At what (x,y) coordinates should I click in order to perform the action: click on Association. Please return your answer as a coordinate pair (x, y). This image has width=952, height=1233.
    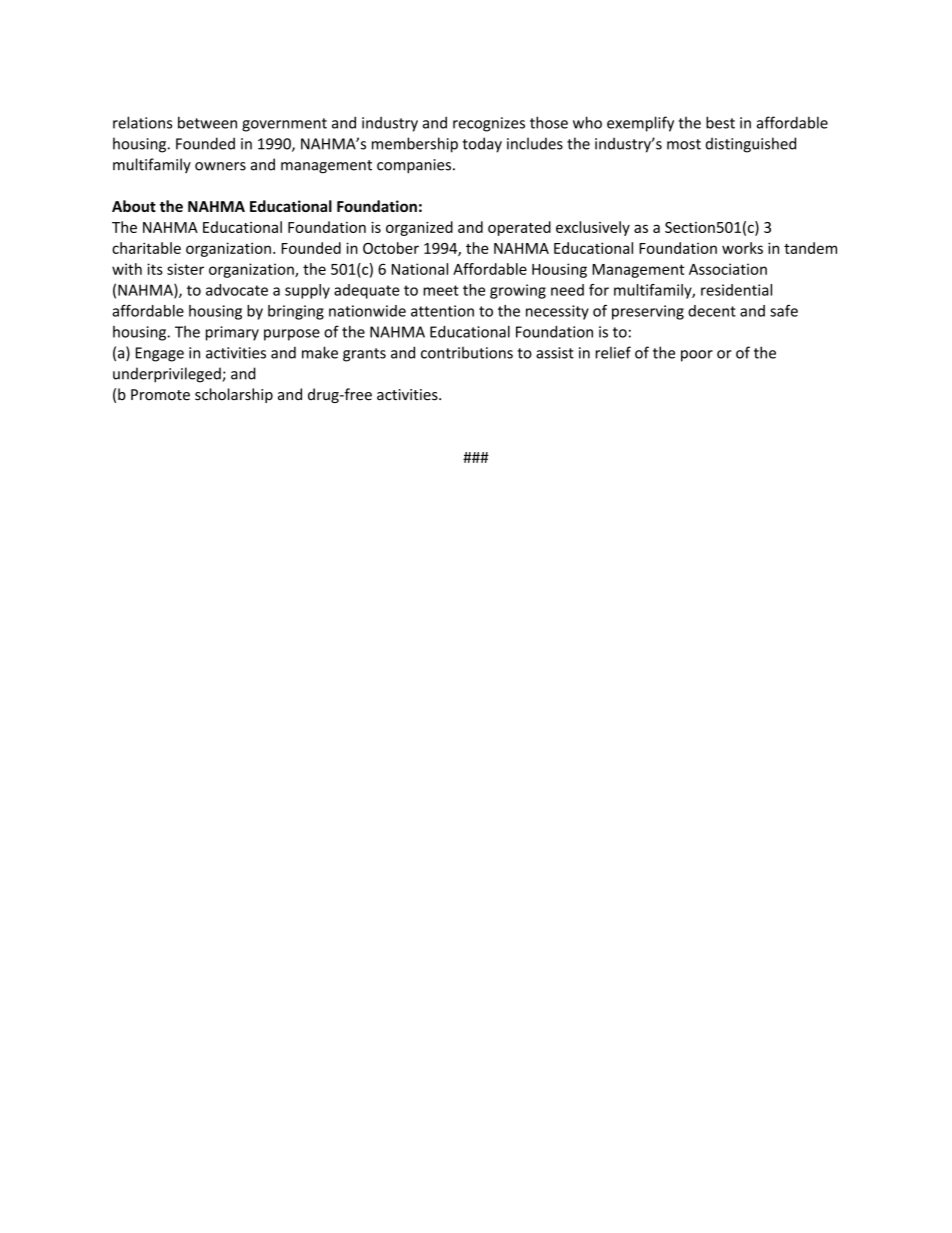
    Looking at the image, I should click on (728, 269).
